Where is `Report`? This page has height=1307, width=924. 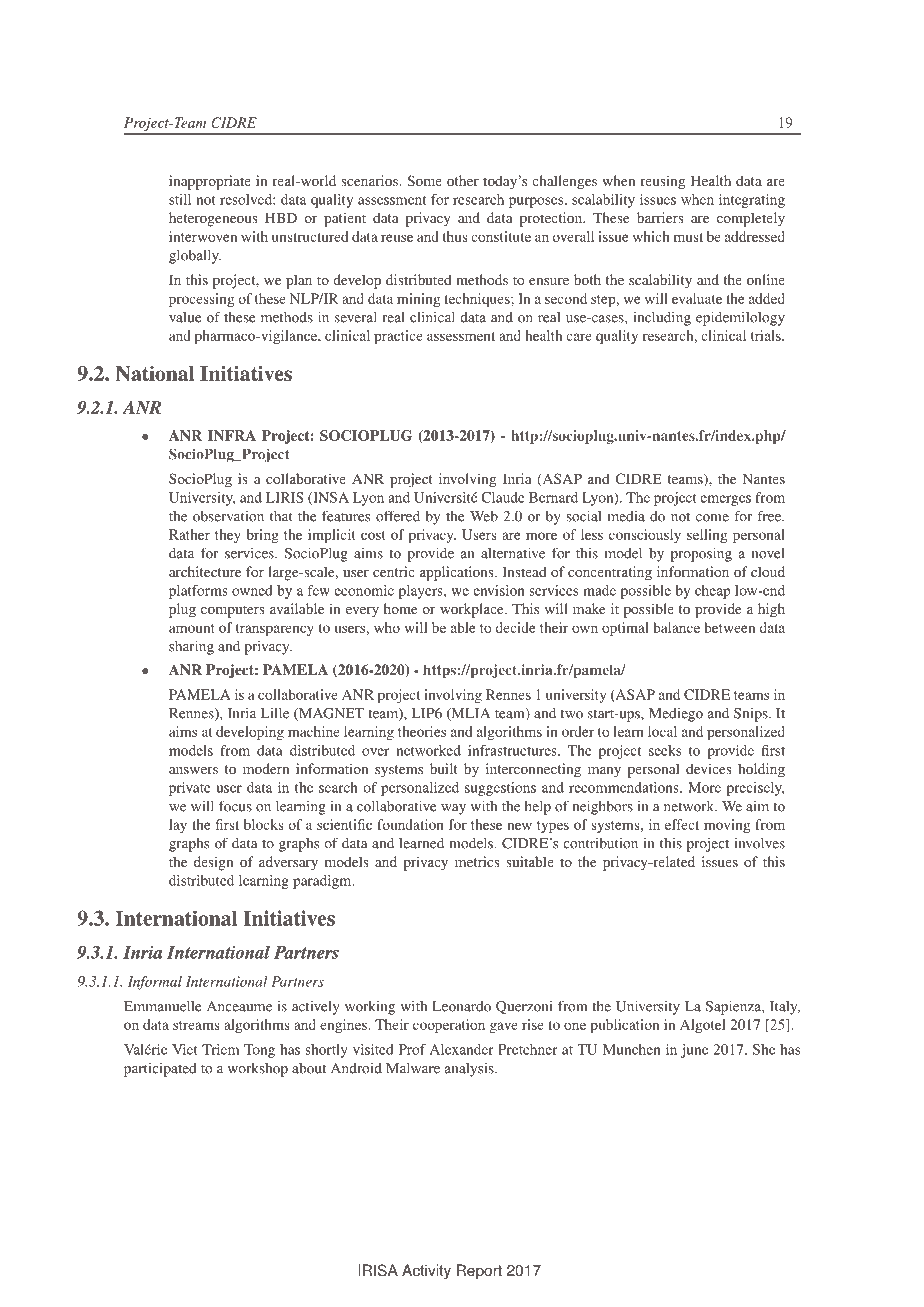 Report is located at coordinates (479, 1272).
